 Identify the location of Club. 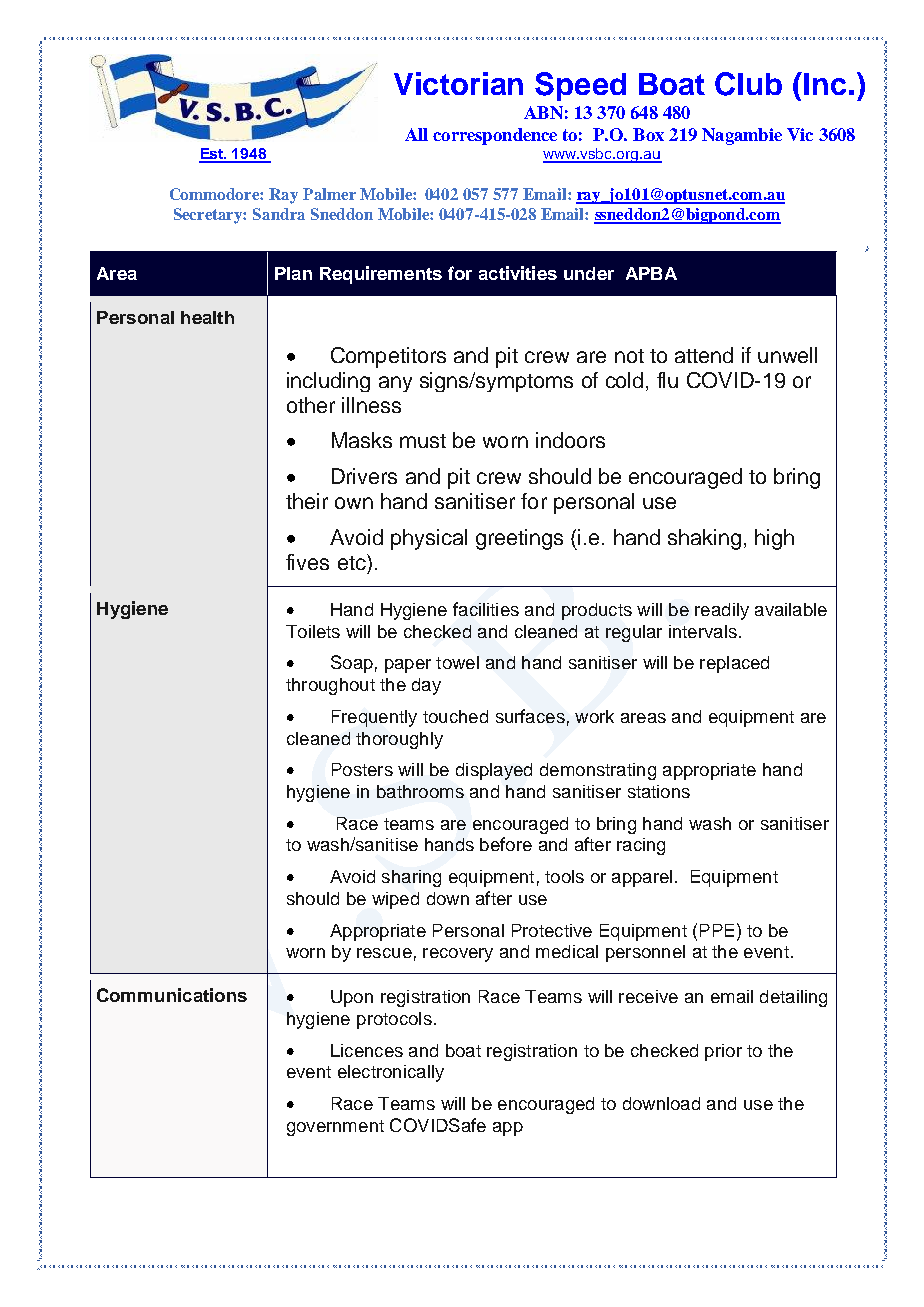
(748, 84).
